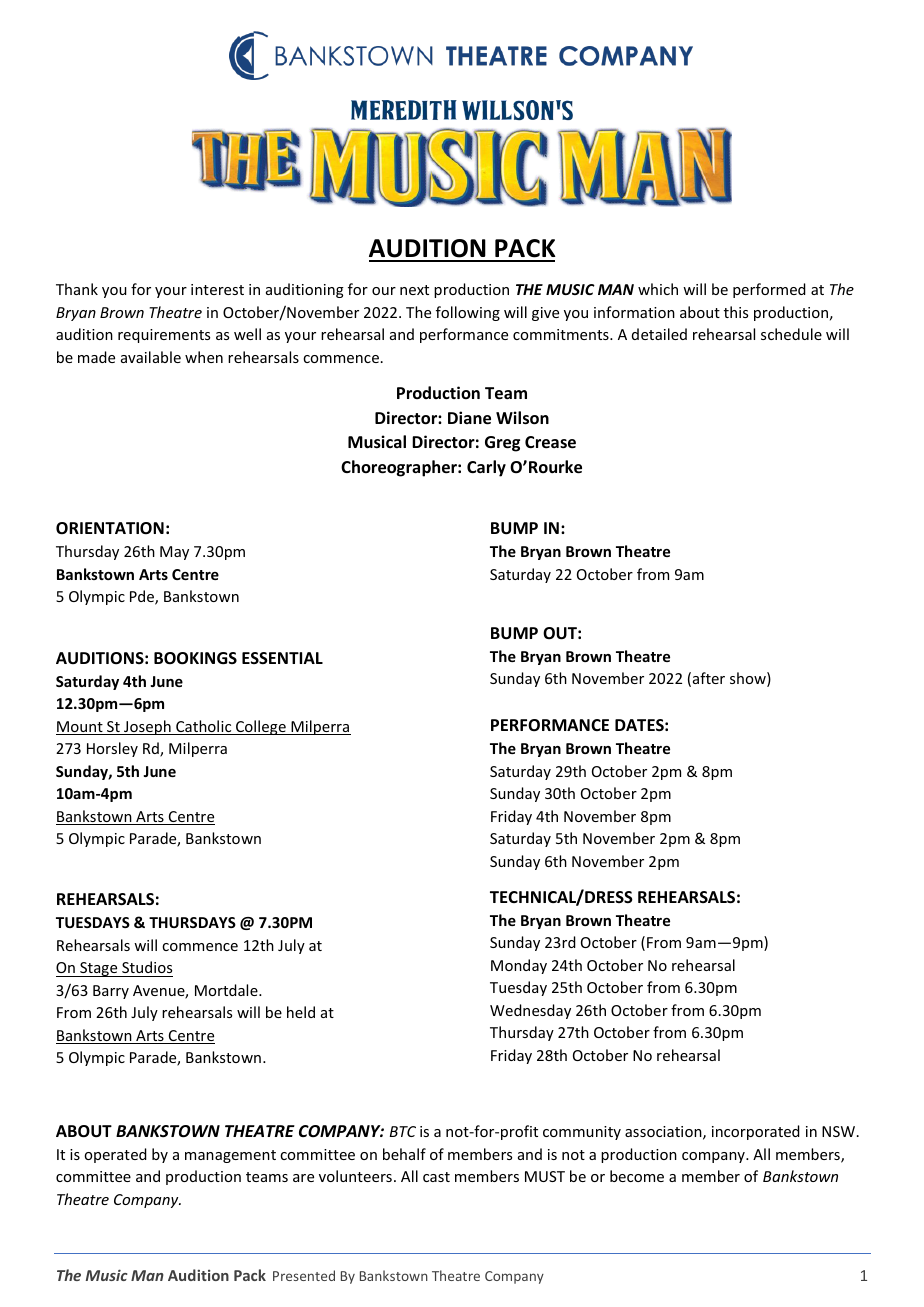 The image size is (924, 1307). I want to click on requirements, so click(164, 336).
